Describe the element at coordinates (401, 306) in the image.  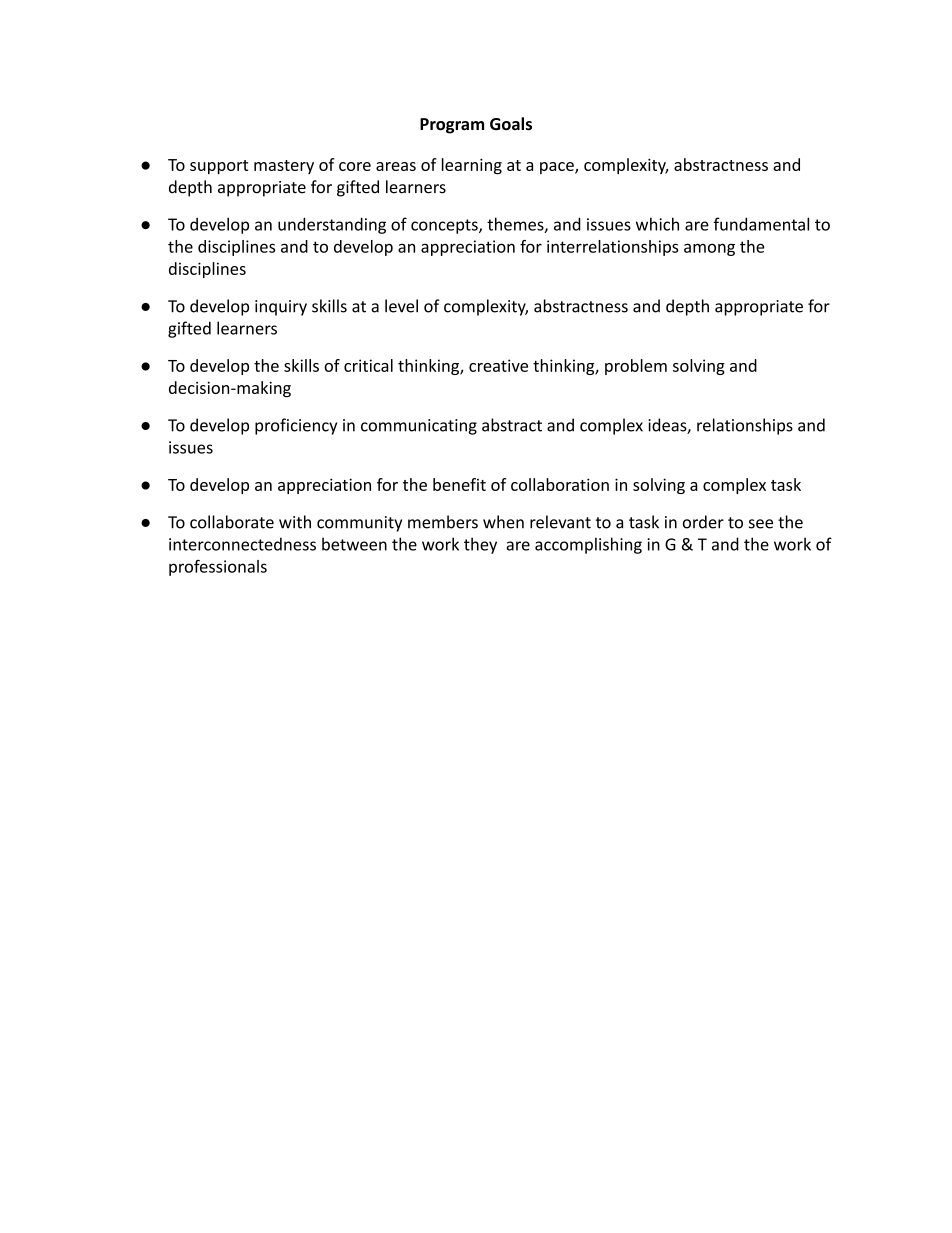
I see `level` at that location.
